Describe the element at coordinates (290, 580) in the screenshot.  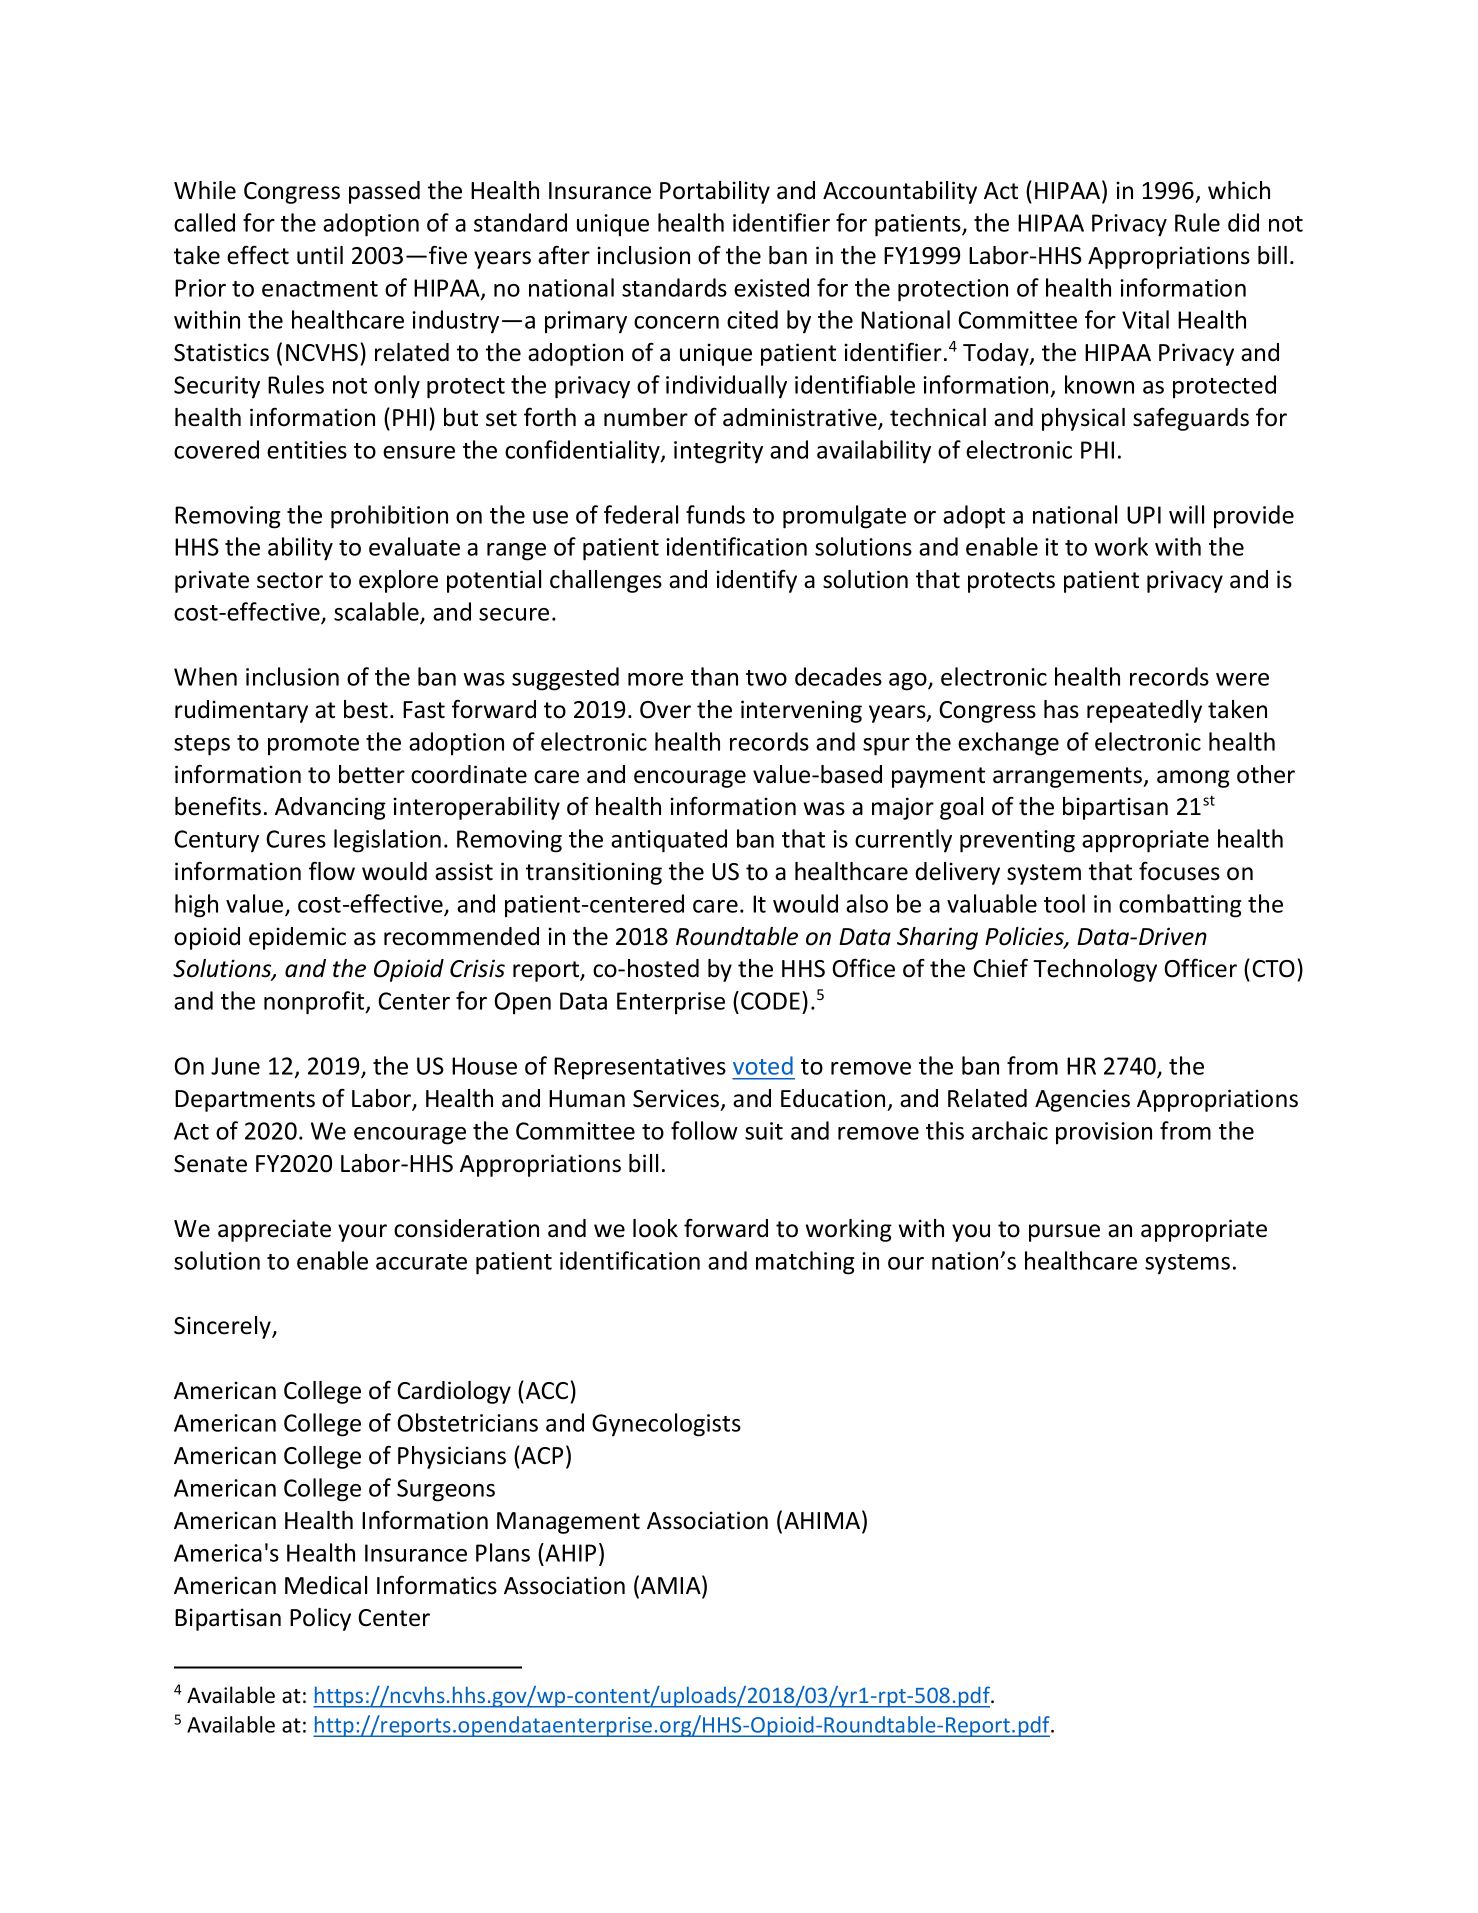
I see `sector` at that location.
